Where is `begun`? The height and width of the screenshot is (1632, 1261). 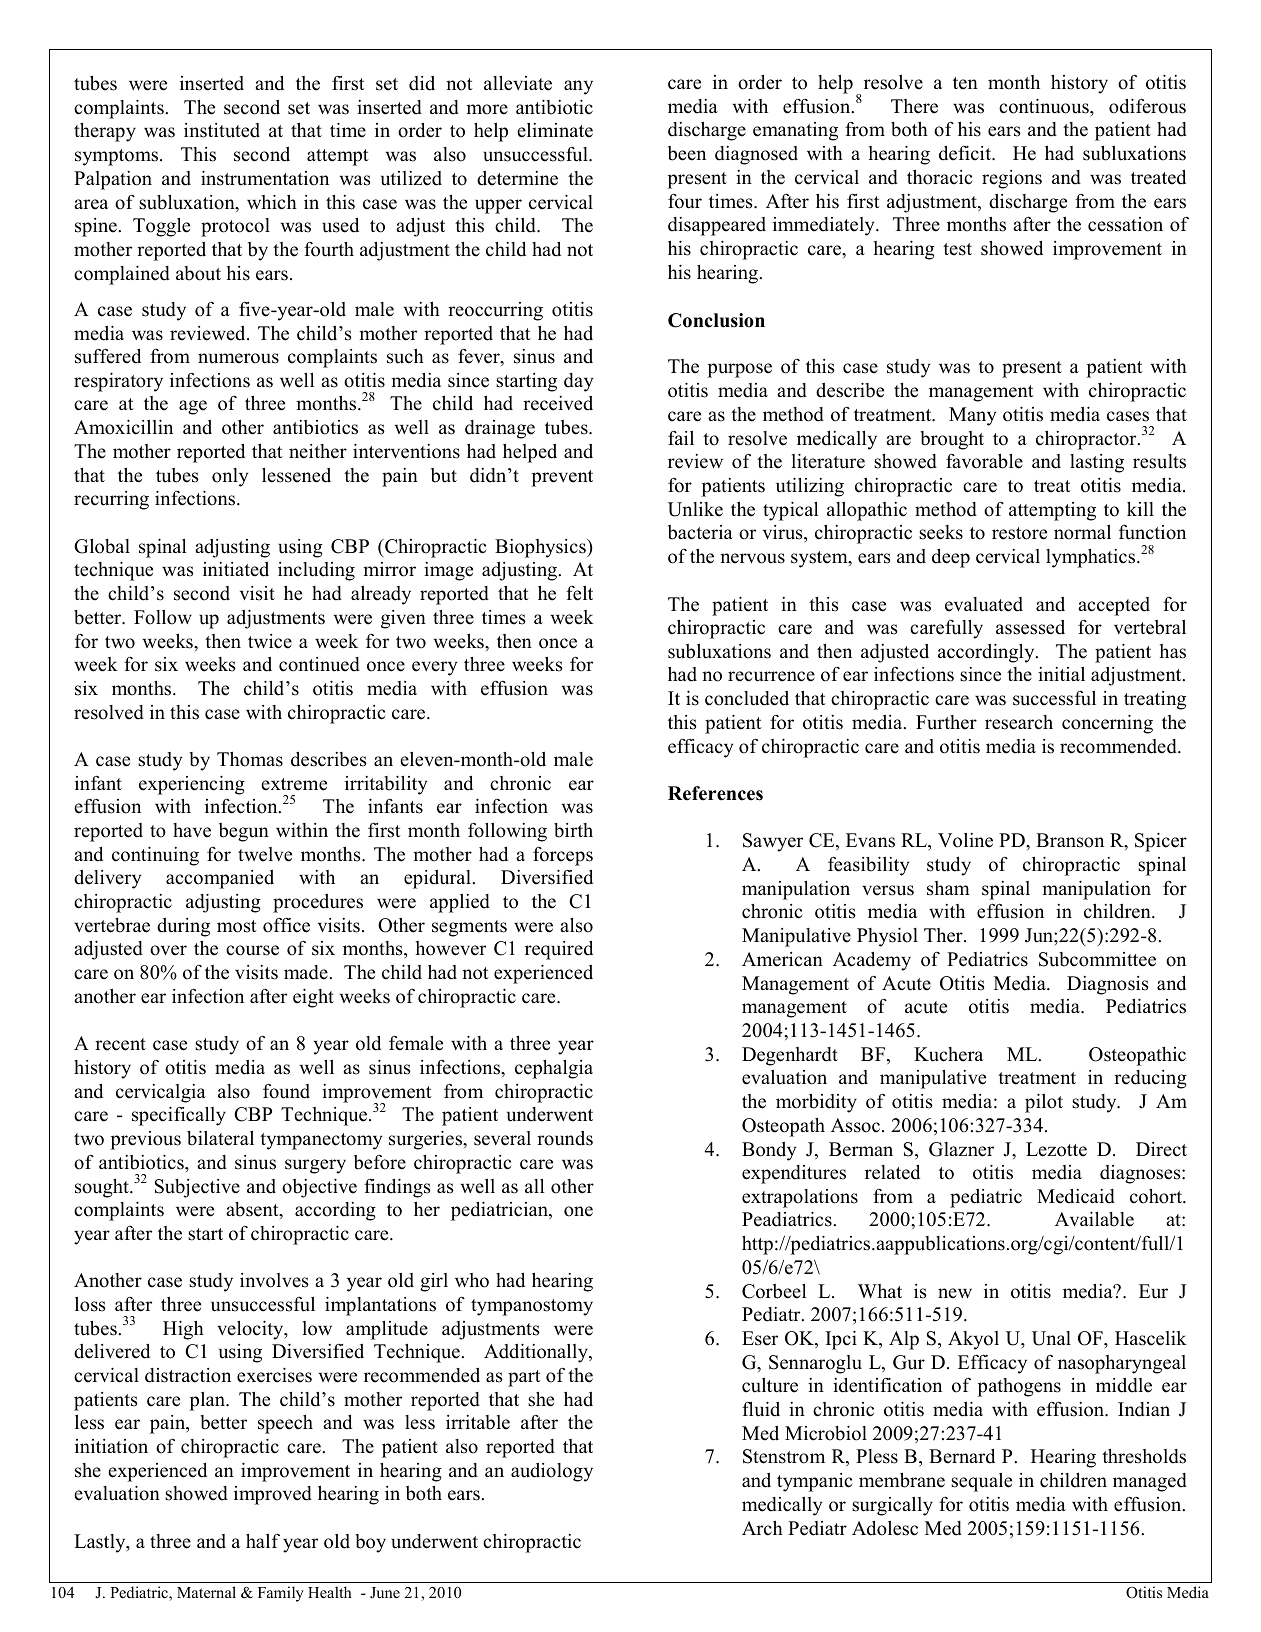
begun is located at coordinates (244, 832).
